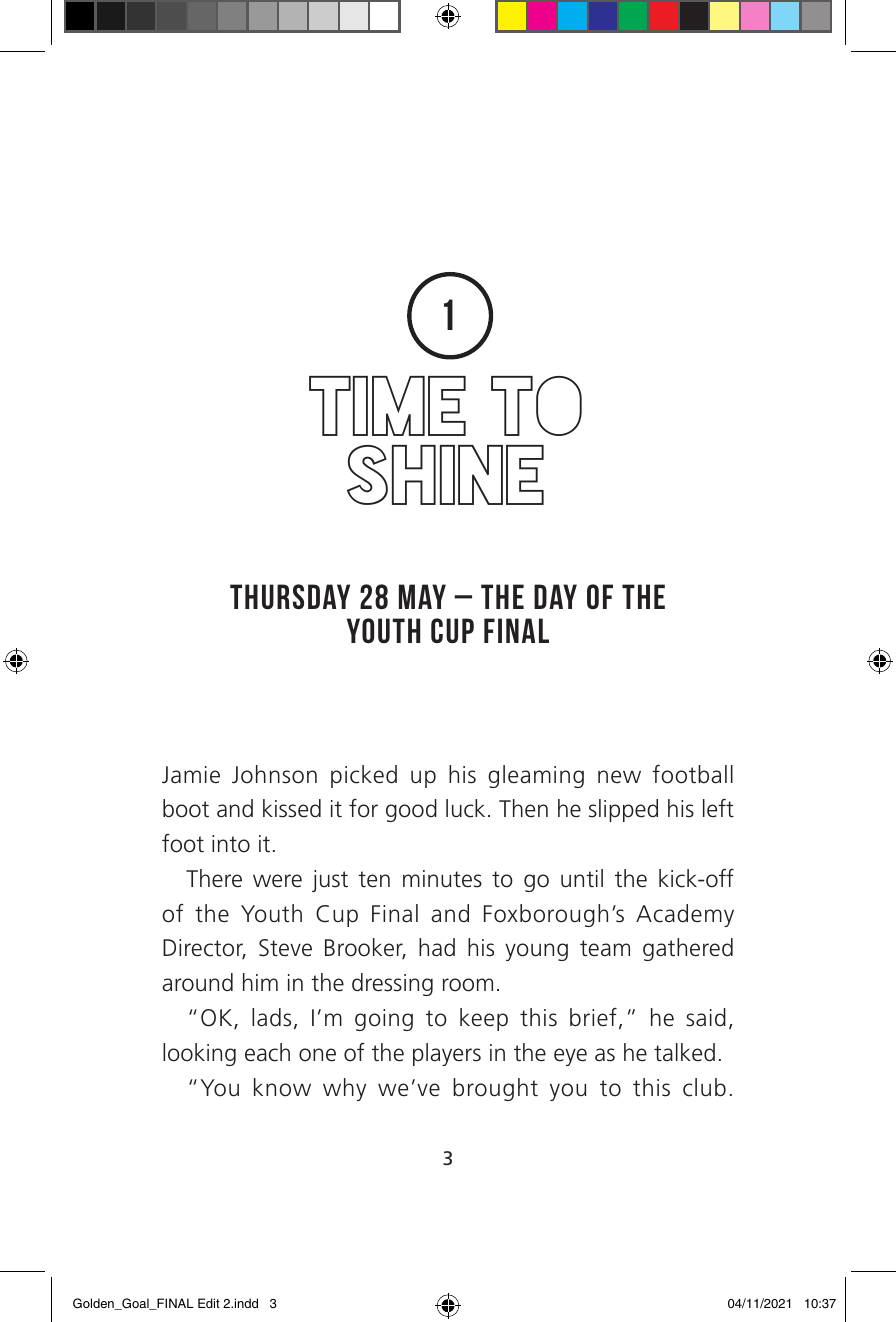 The image size is (896, 1322). What do you see at coordinates (447, 1054) in the image?
I see `players` at bounding box center [447, 1054].
